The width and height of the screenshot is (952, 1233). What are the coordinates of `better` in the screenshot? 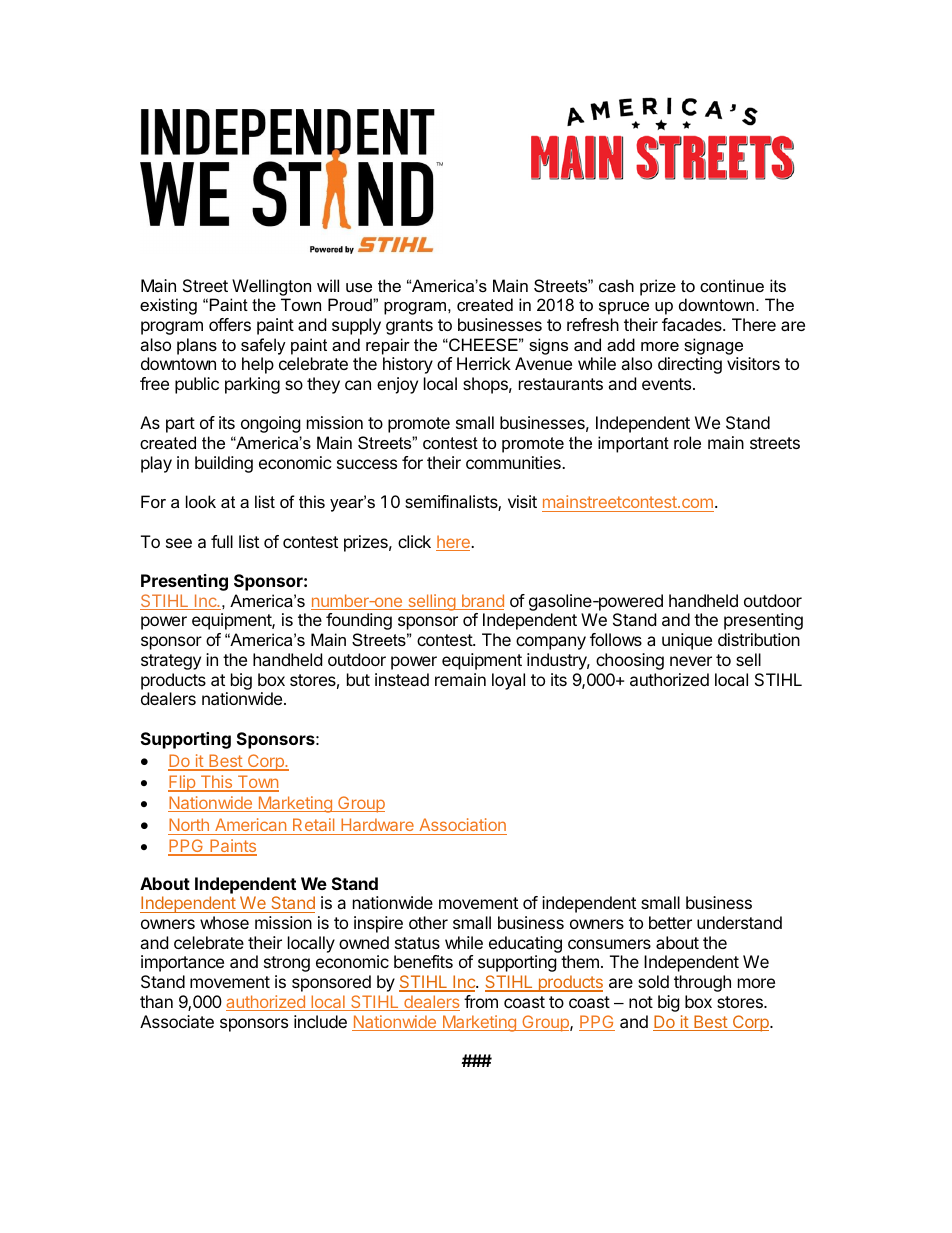 It's located at (670, 922).
